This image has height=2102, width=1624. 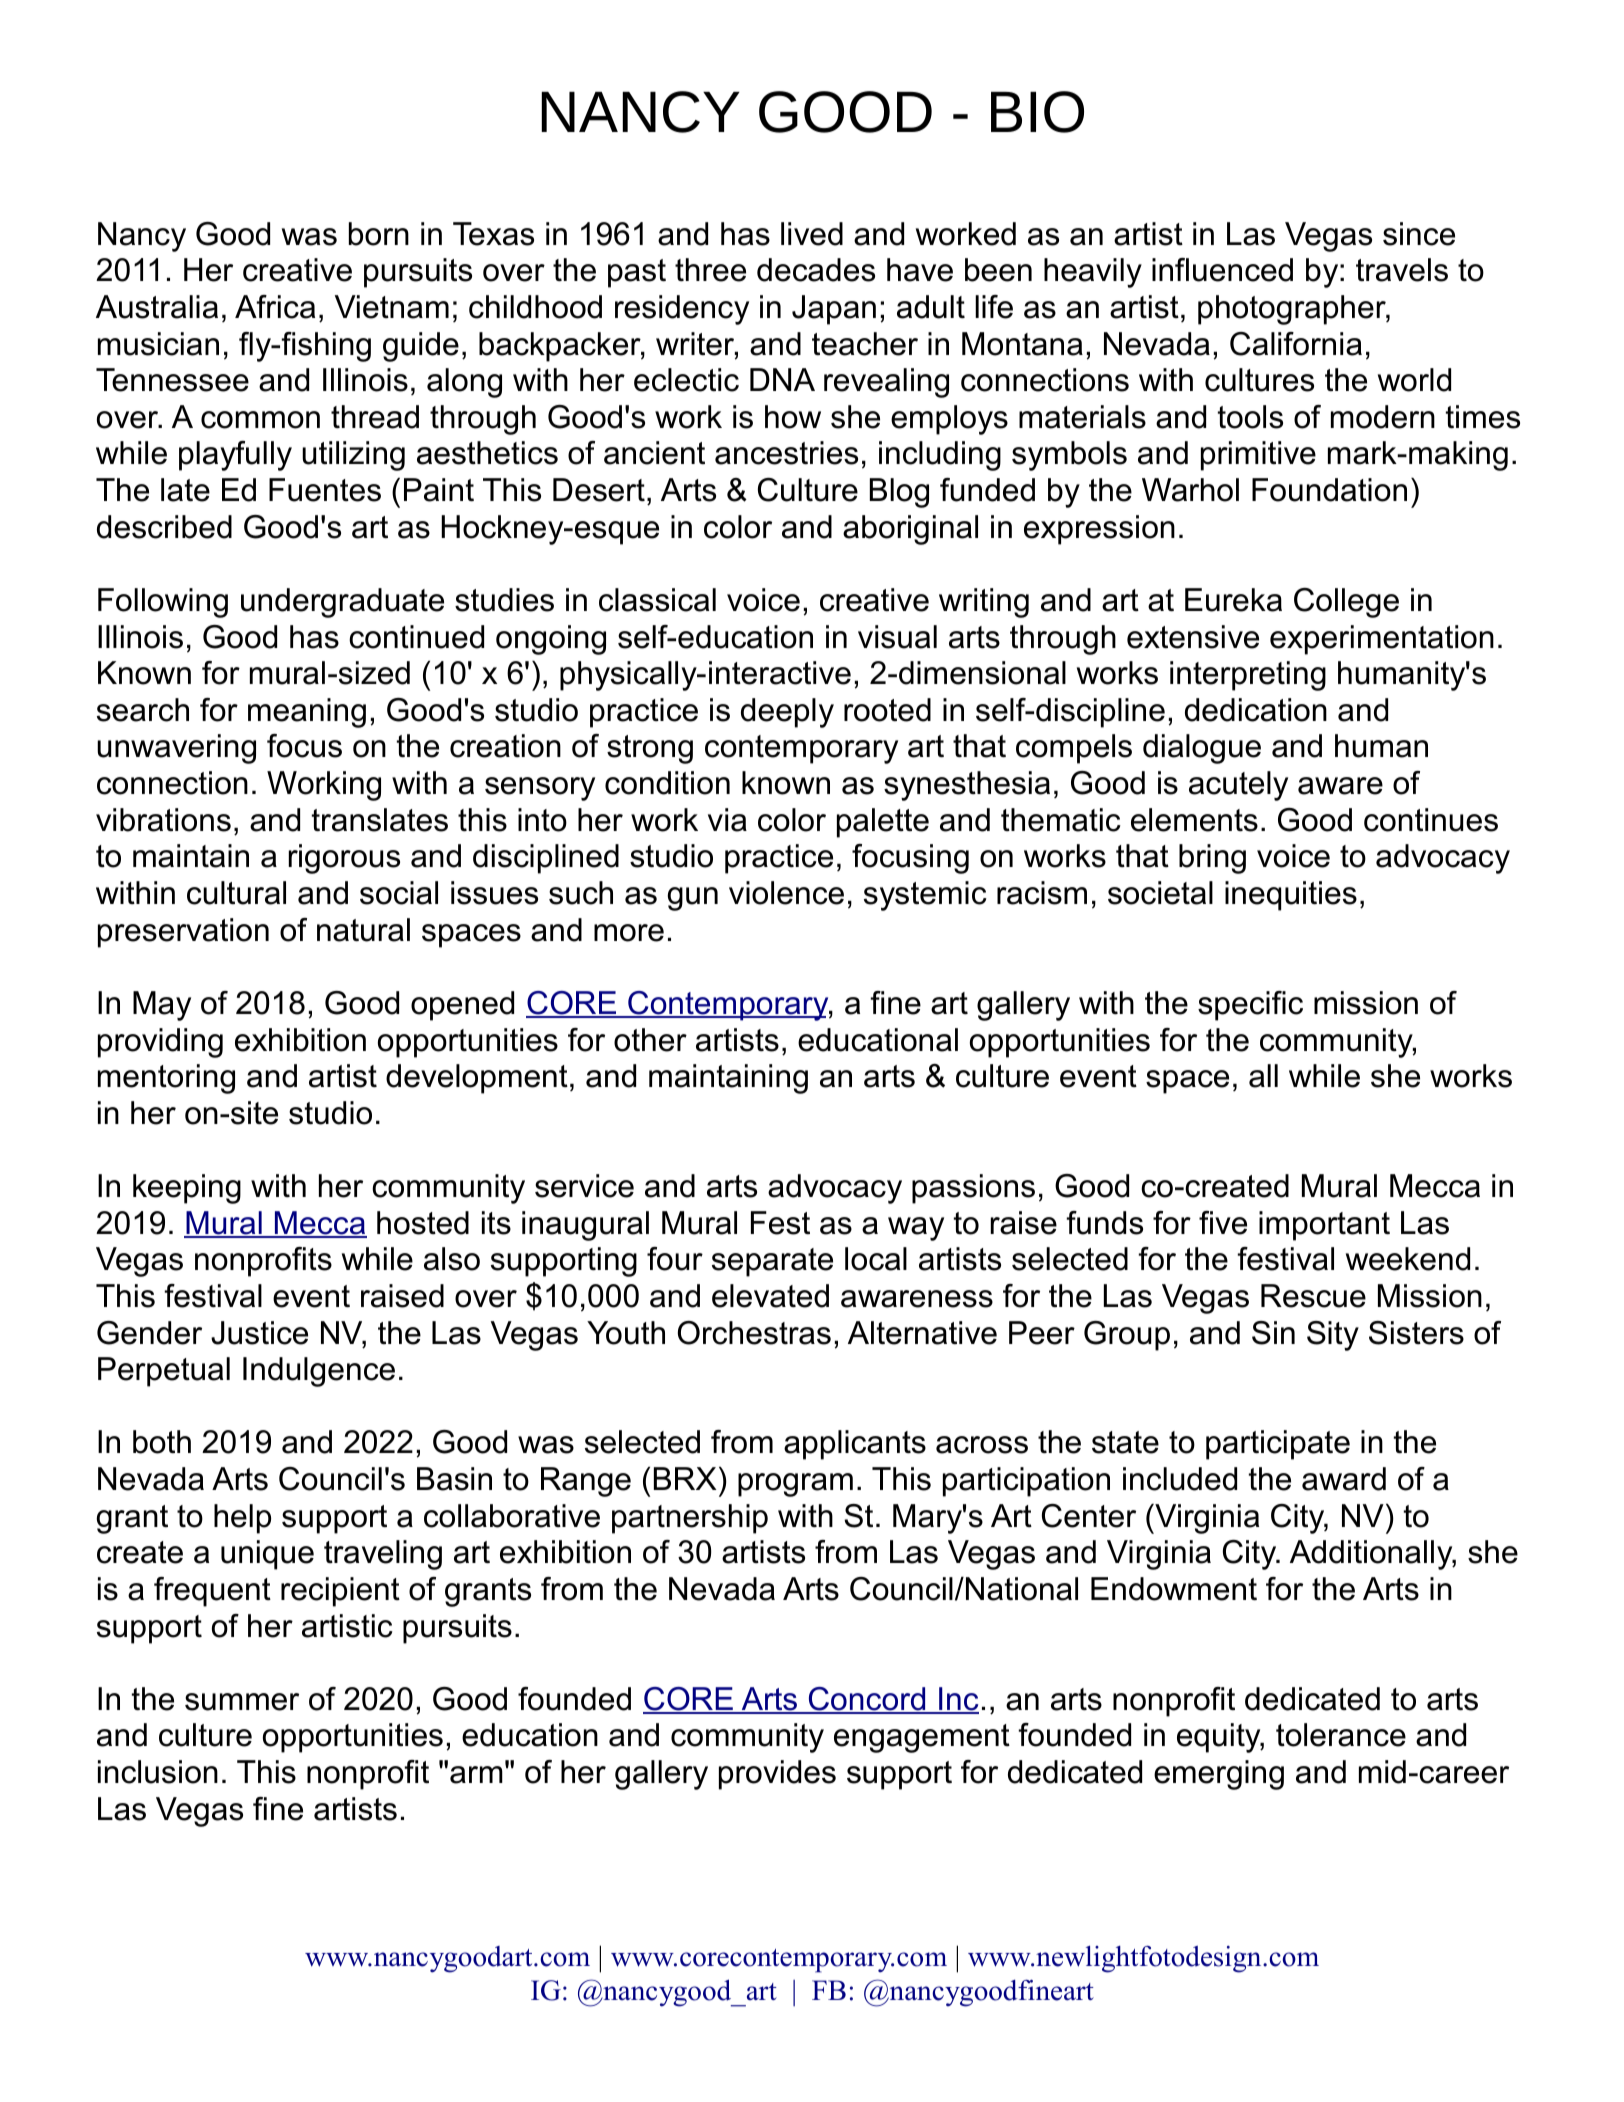 What do you see at coordinates (1248, 676) in the image?
I see `interpreting` at bounding box center [1248, 676].
